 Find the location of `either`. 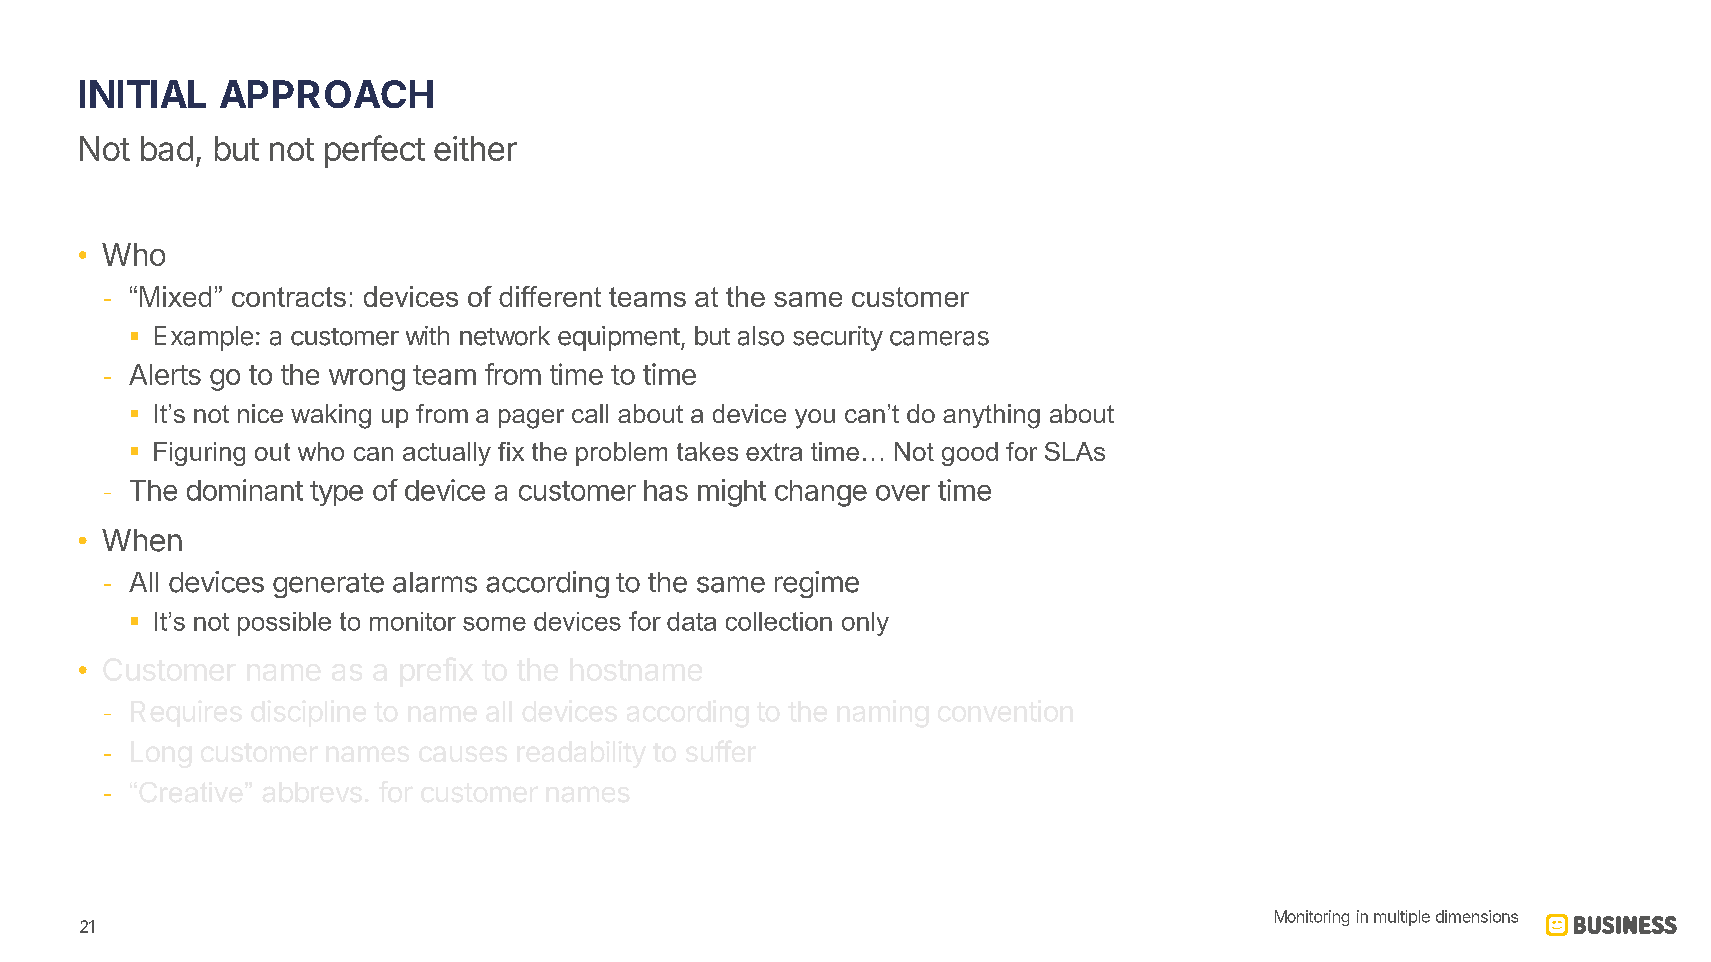

either is located at coordinates (475, 148).
